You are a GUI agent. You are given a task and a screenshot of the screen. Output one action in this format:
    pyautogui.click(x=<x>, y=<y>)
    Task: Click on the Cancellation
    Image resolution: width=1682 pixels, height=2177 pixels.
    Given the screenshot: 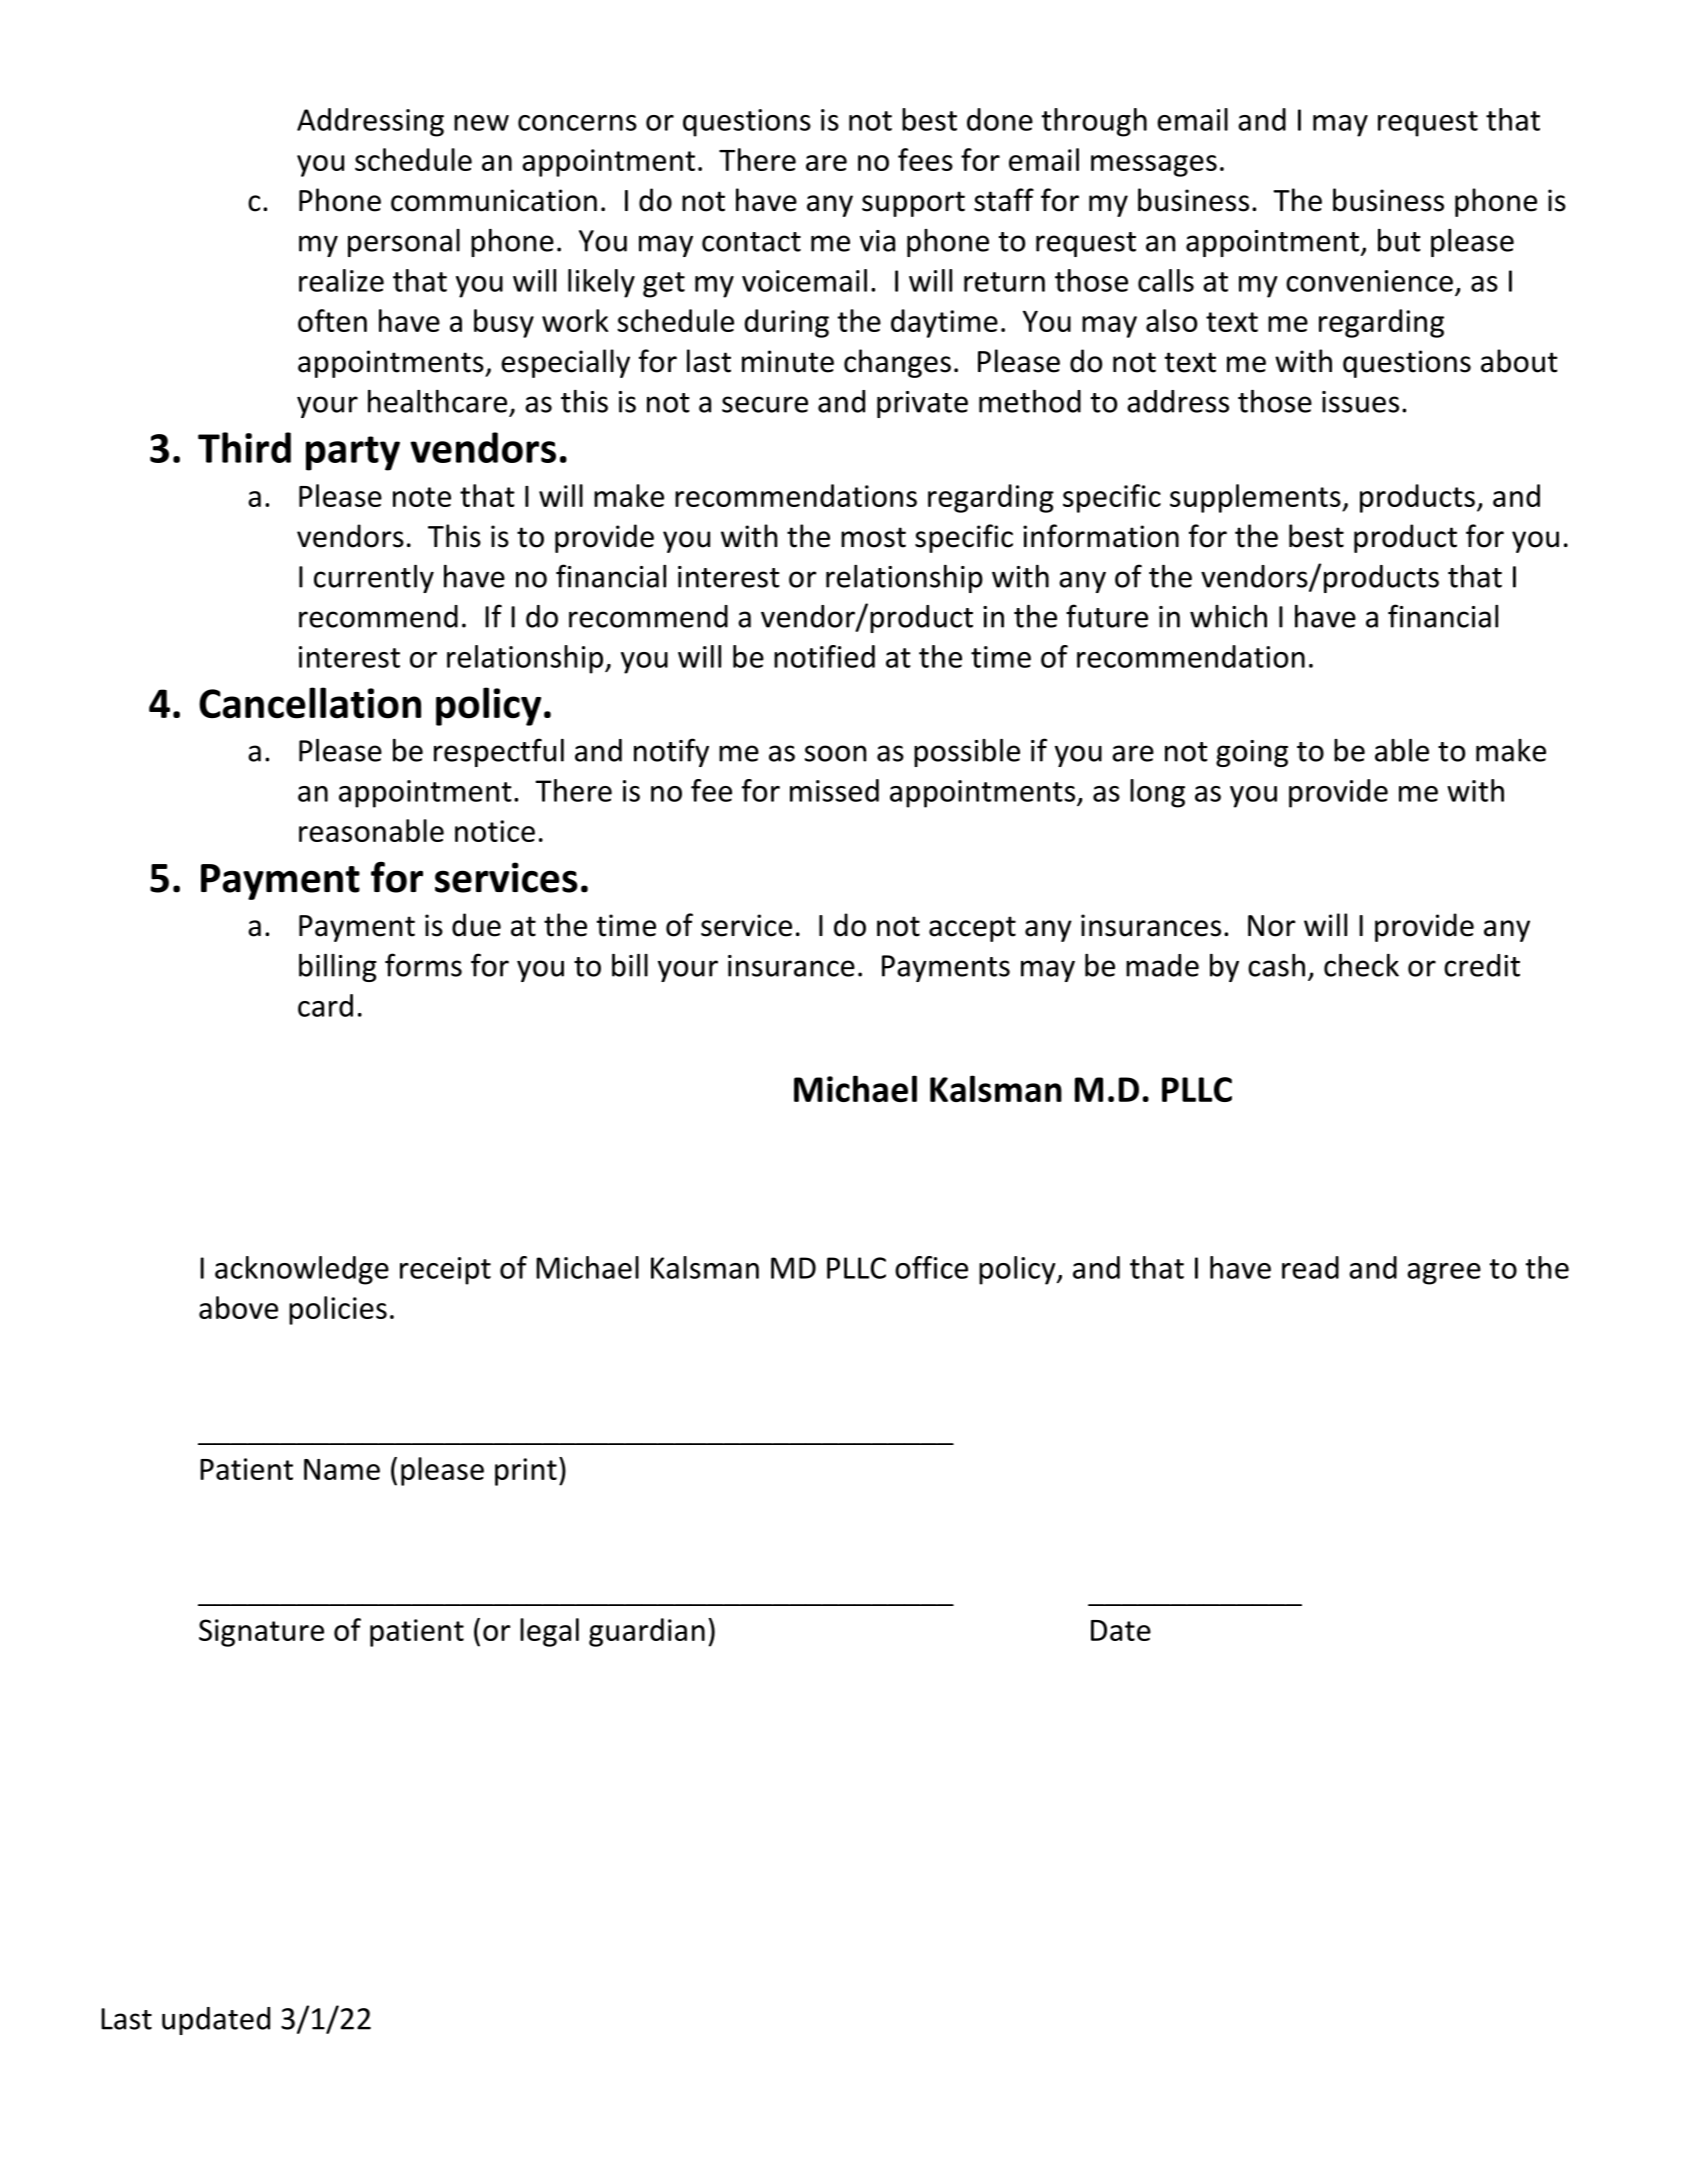 What is the action you would take?
    pyautogui.click(x=310, y=703)
